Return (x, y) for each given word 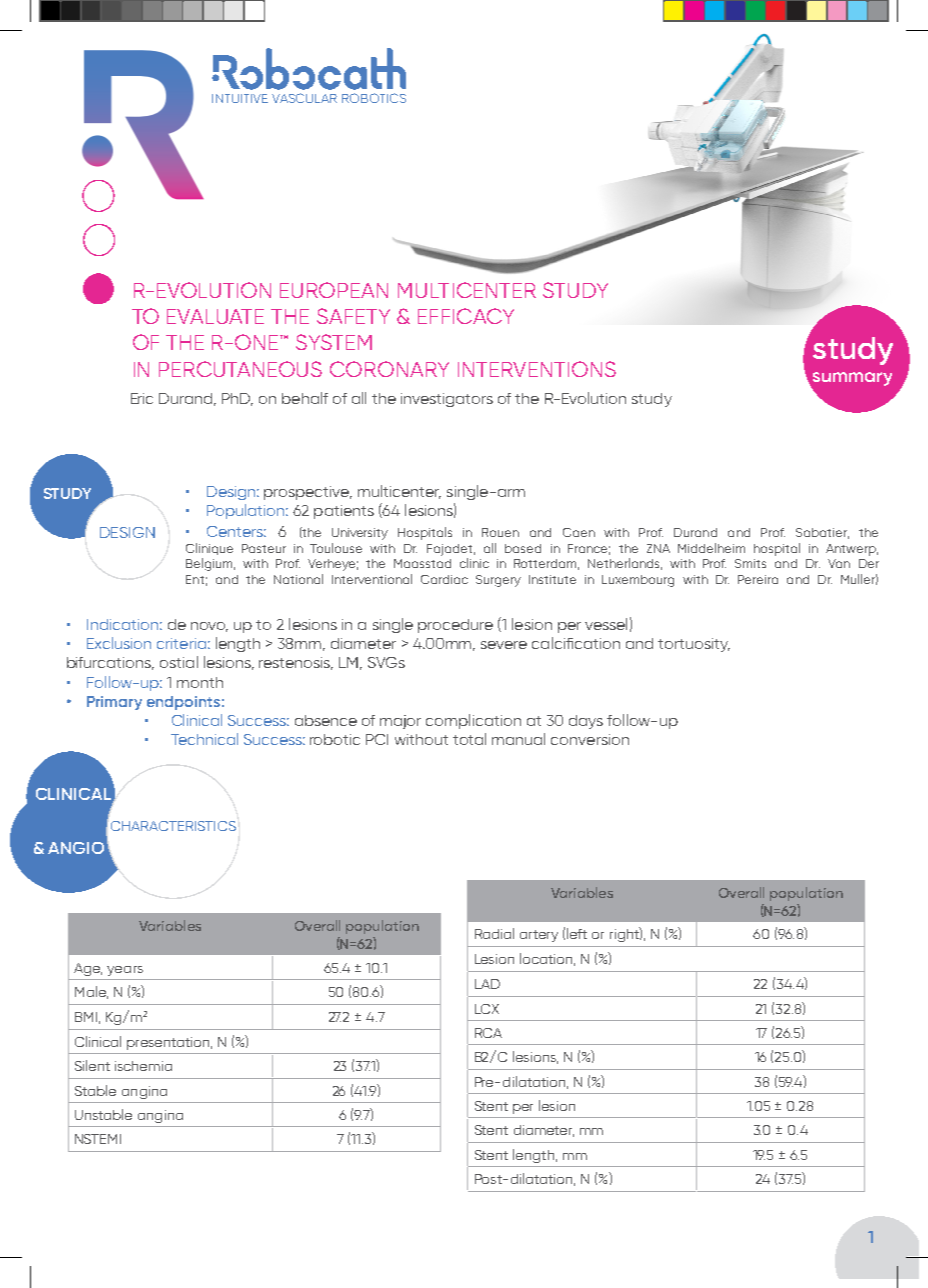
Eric (142, 398)
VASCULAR (304, 98)
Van (839, 563)
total (469, 739)
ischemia (143, 1066)
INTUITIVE (240, 98)
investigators (447, 400)
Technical (204, 739)
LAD (487, 984)
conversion (590, 739)
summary (851, 380)
